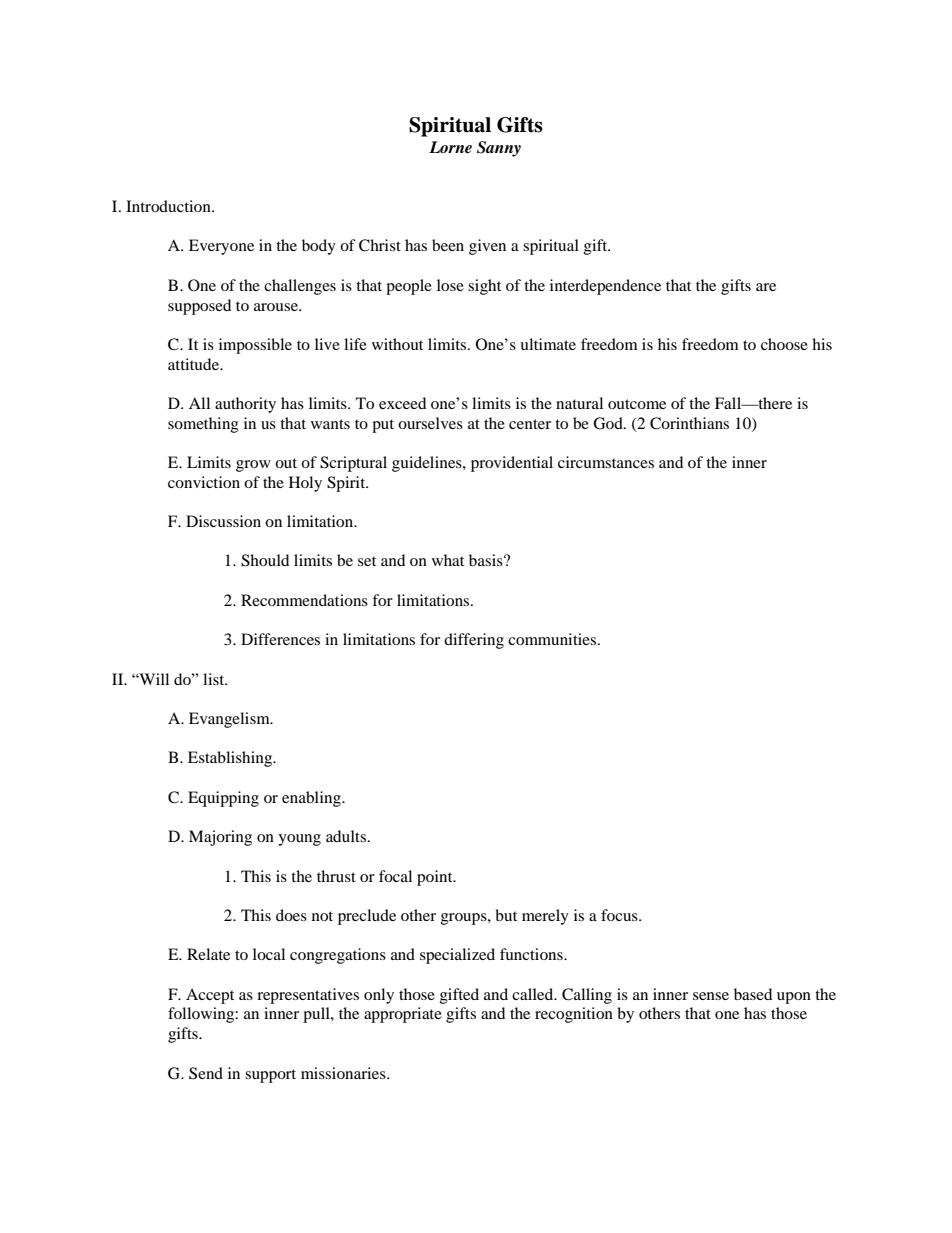 Image resolution: width=952 pixels, height=1233 pixels. I want to click on Introduction, so click(169, 206).
